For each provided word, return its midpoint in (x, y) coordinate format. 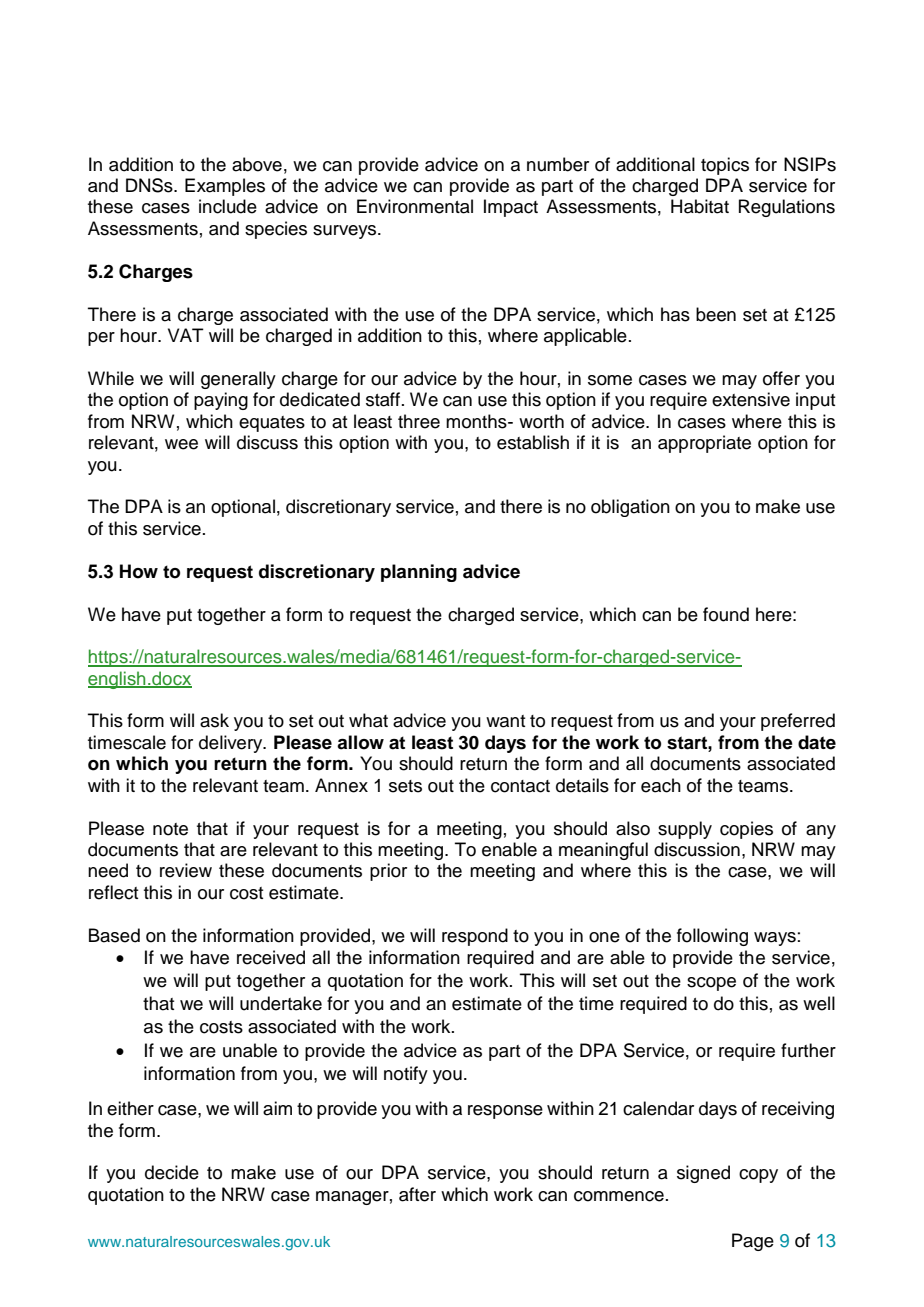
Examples (225, 187)
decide (172, 1172)
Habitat (700, 206)
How (139, 571)
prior (388, 872)
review (186, 870)
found (726, 614)
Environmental (415, 206)
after (417, 1194)
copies (746, 830)
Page (753, 1242)
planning (419, 573)
